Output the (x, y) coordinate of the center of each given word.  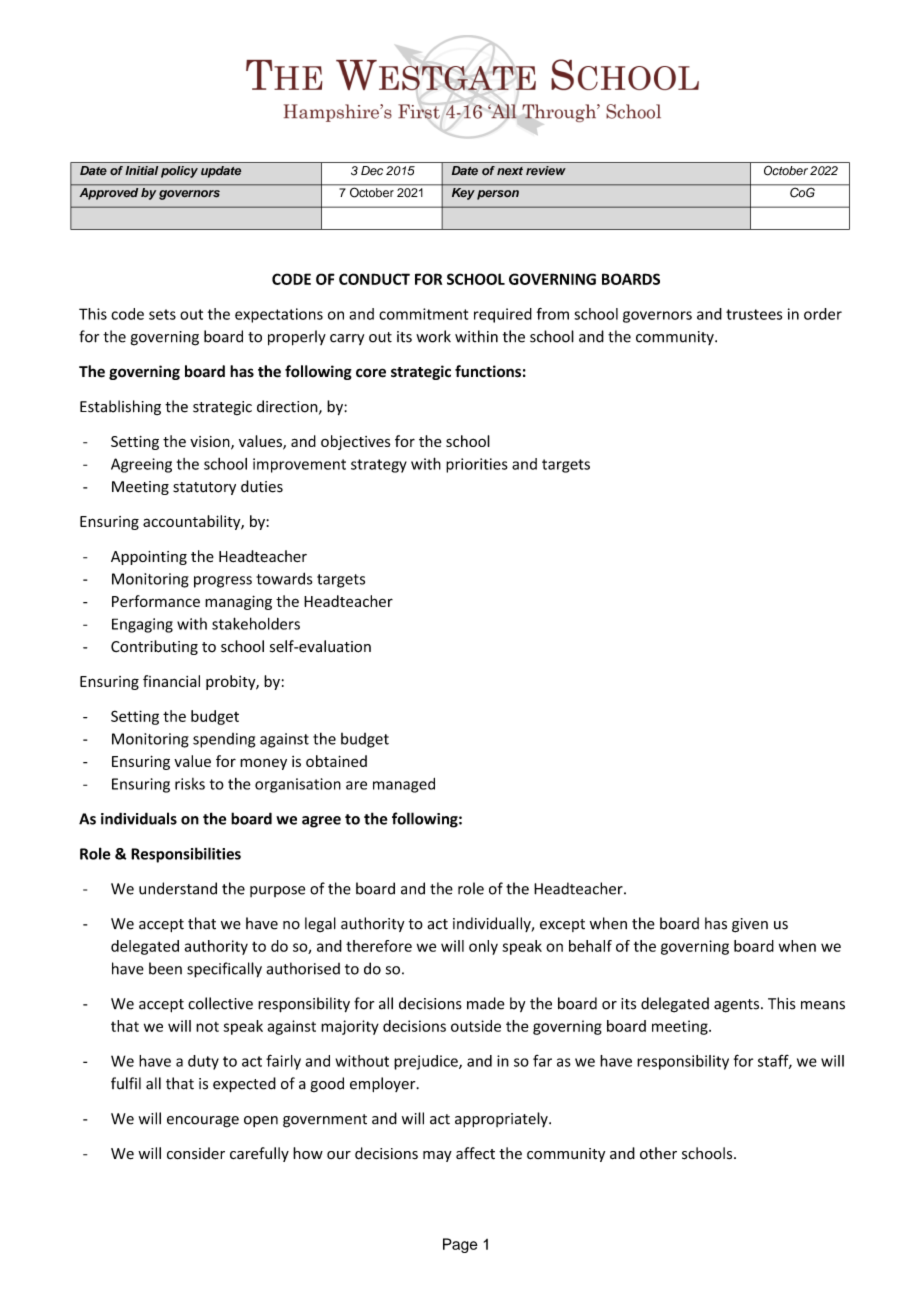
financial (171, 681)
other (658, 1153)
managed (404, 785)
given (750, 925)
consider (196, 1153)
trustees (754, 314)
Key (463, 194)
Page (460, 1245)
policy (179, 172)
